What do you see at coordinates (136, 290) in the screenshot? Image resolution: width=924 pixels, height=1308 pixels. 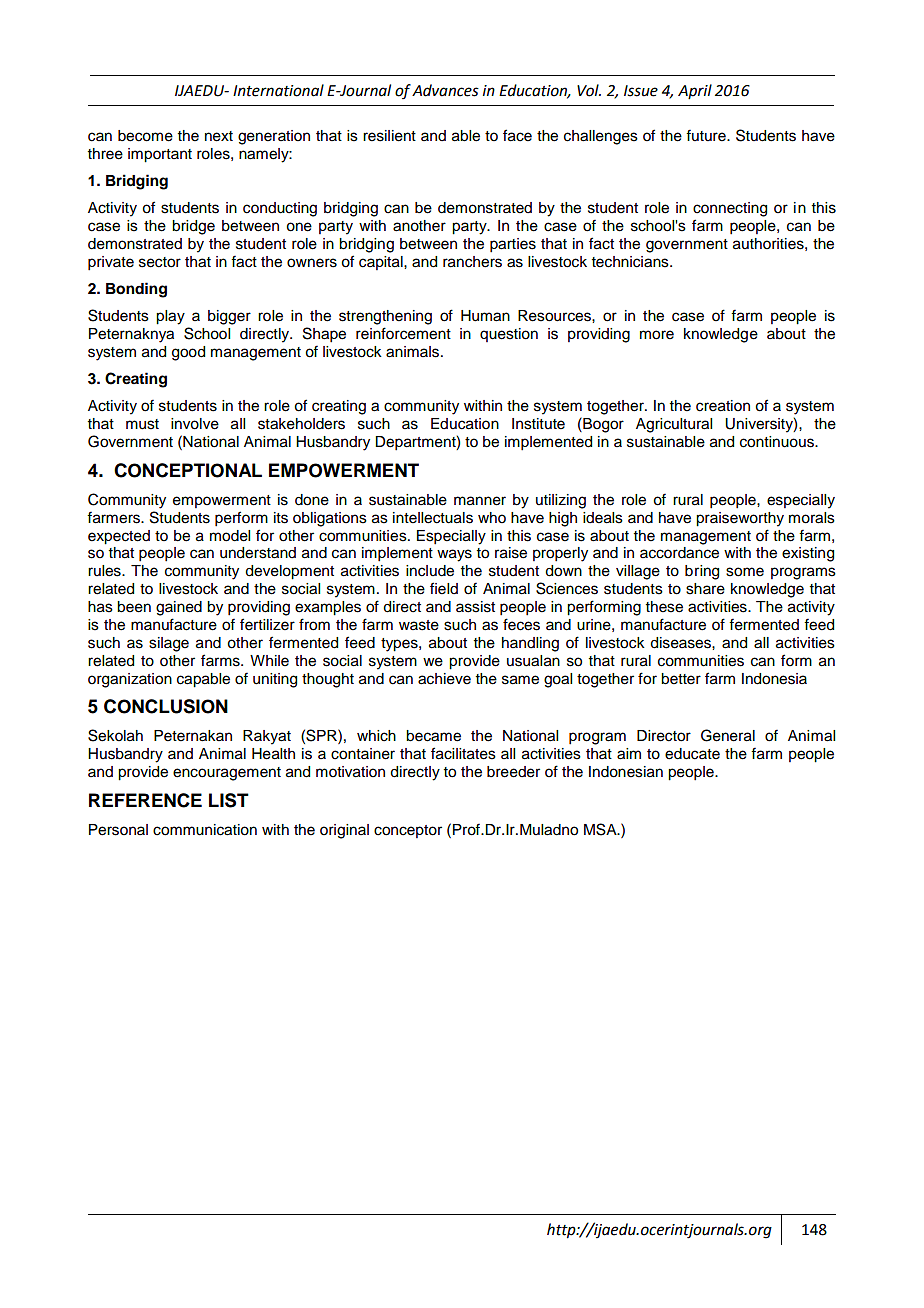 I see `Bonding` at bounding box center [136, 290].
